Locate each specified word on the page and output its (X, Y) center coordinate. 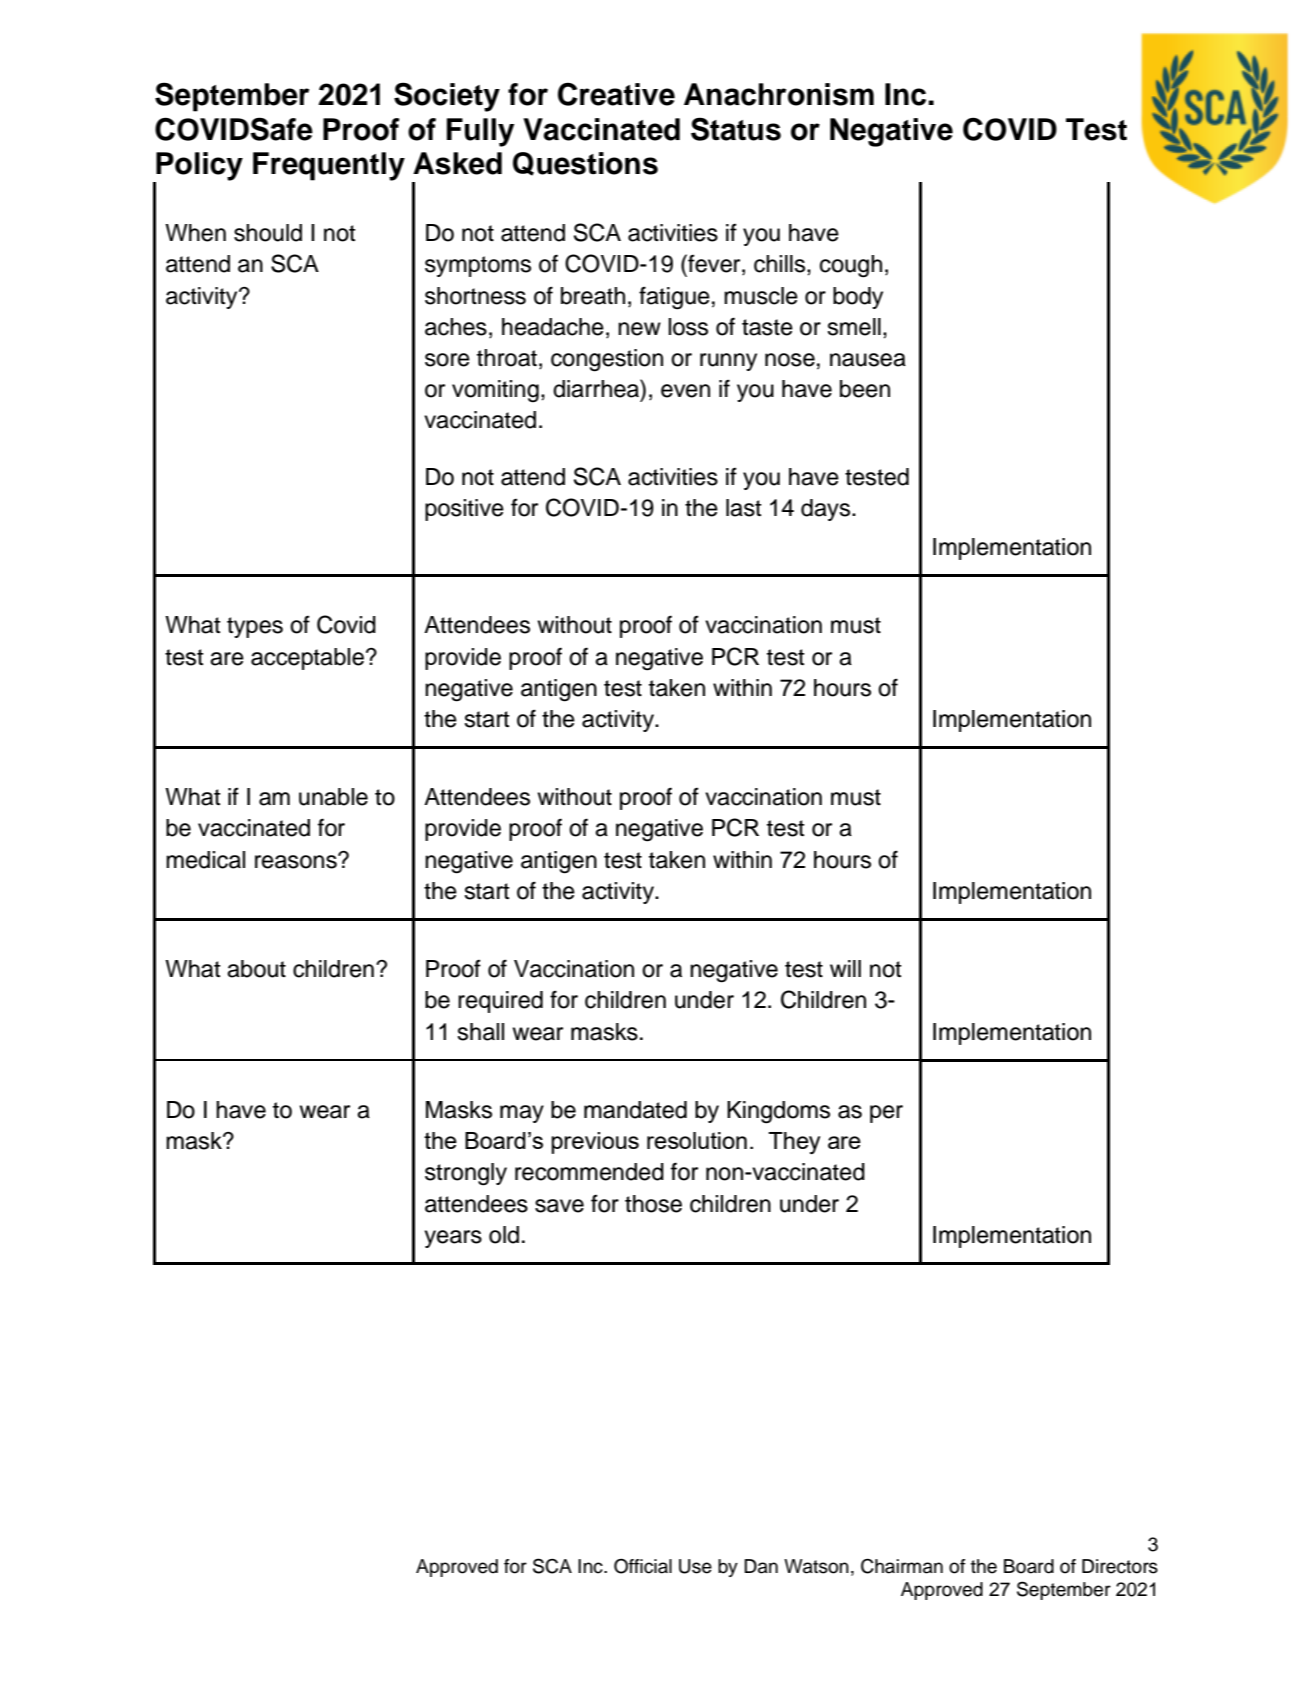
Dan (761, 1566)
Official (643, 1566)
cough (851, 266)
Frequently (329, 166)
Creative (616, 94)
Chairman (902, 1566)
